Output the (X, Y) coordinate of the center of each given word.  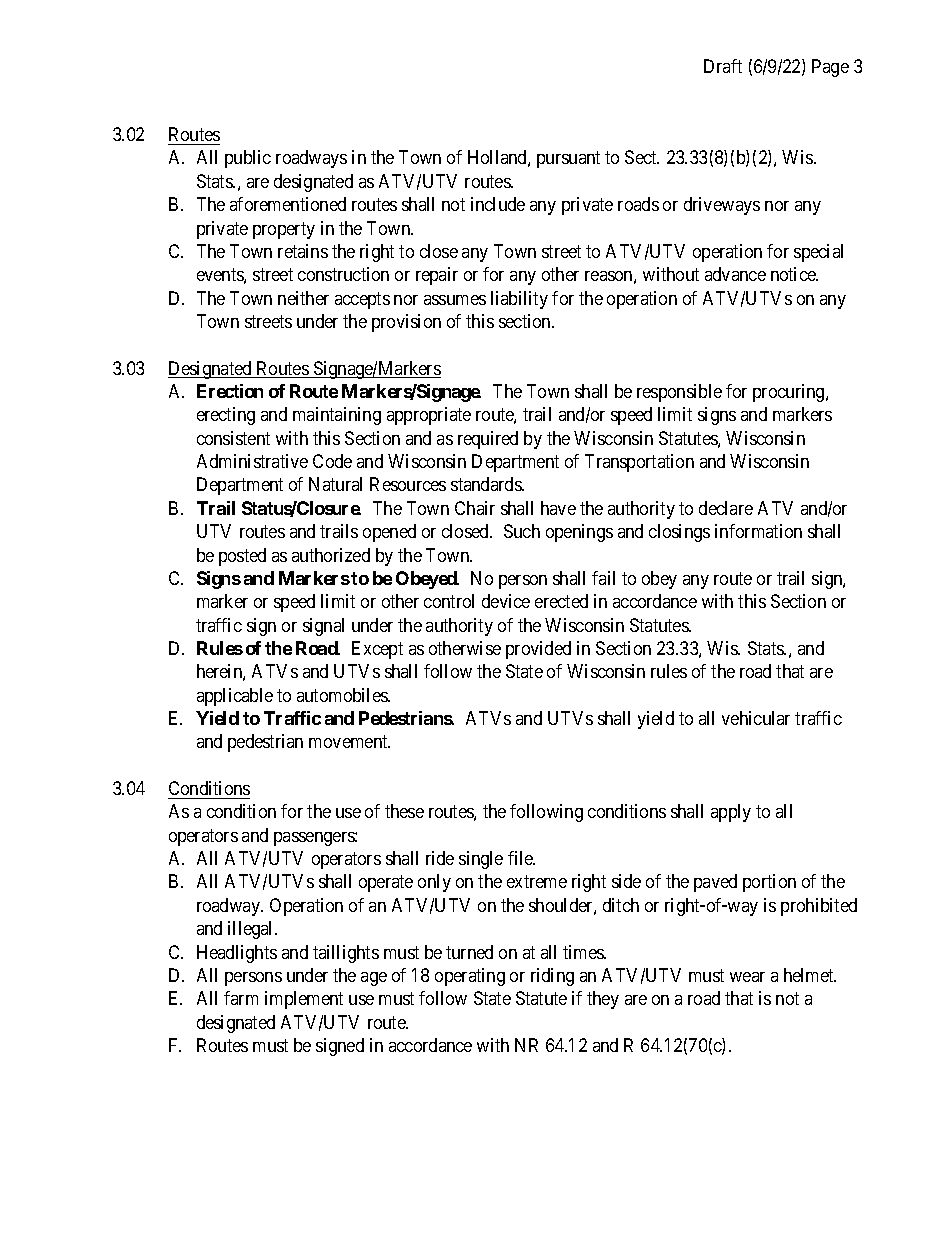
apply (731, 813)
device (506, 601)
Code (332, 461)
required (488, 440)
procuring (790, 393)
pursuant (568, 160)
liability (519, 300)
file (521, 858)
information (758, 531)
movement (349, 742)
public (248, 159)
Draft (723, 66)
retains (303, 251)
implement (304, 1000)
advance (735, 274)
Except (377, 650)
